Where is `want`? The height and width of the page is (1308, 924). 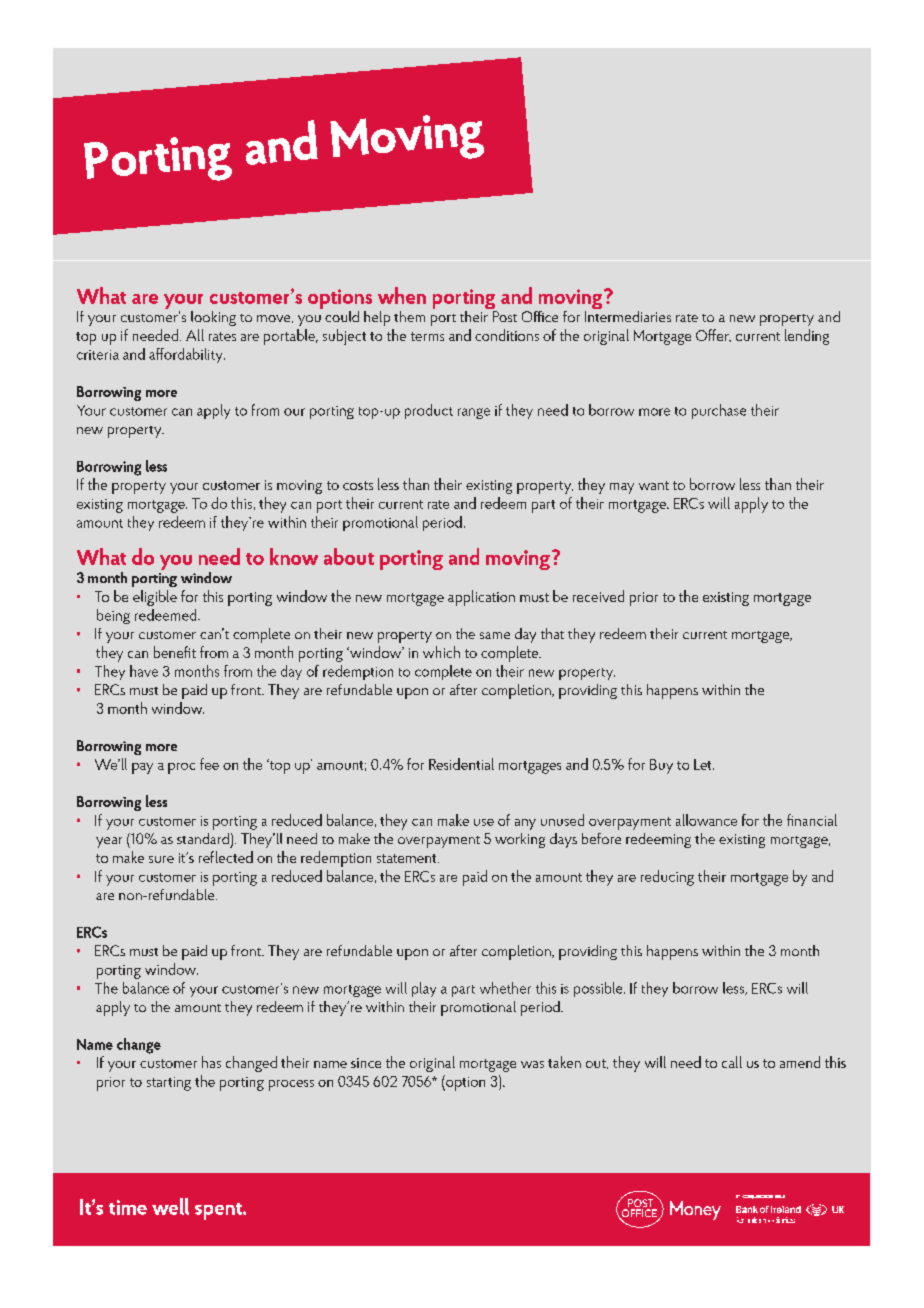
want is located at coordinates (654, 485).
